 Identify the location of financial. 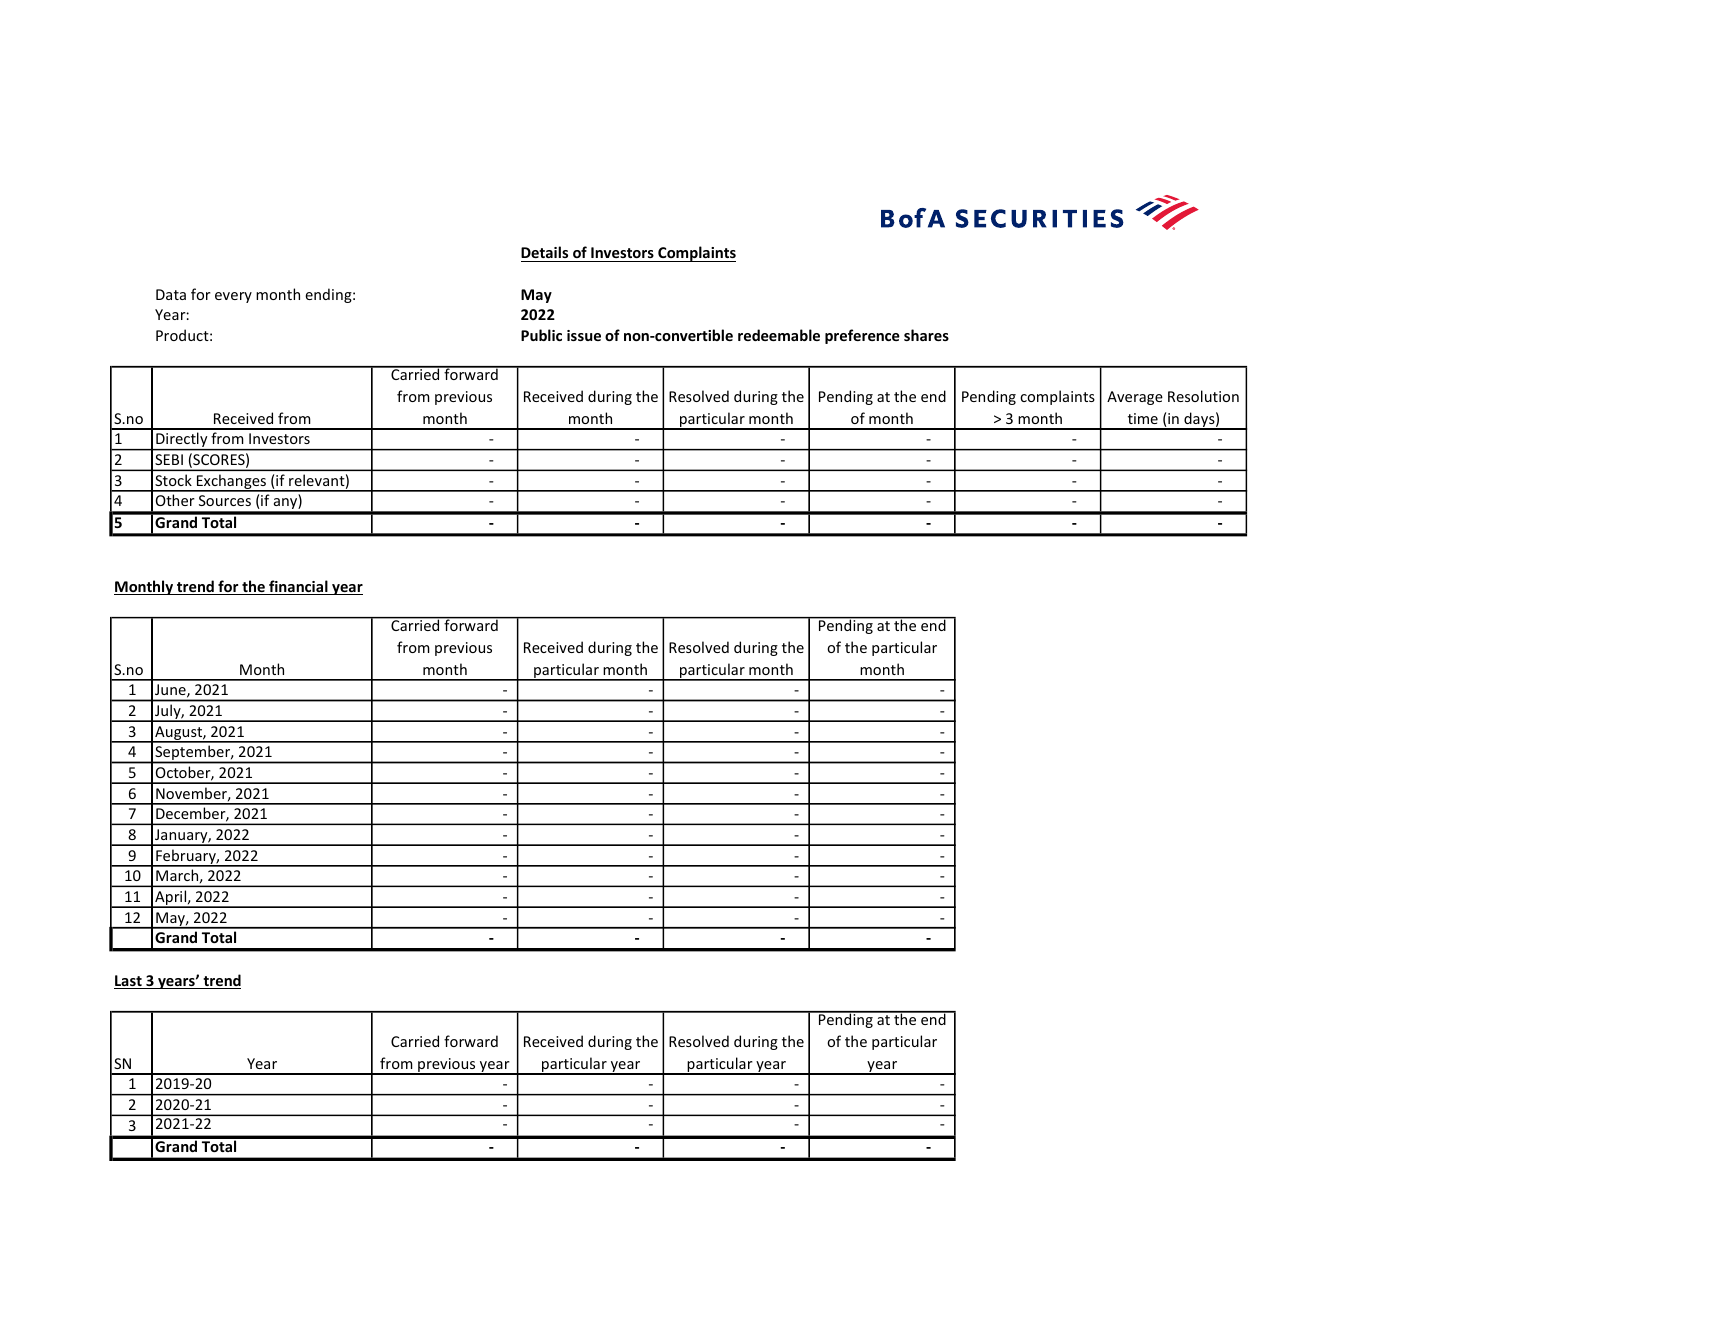
(298, 587).
